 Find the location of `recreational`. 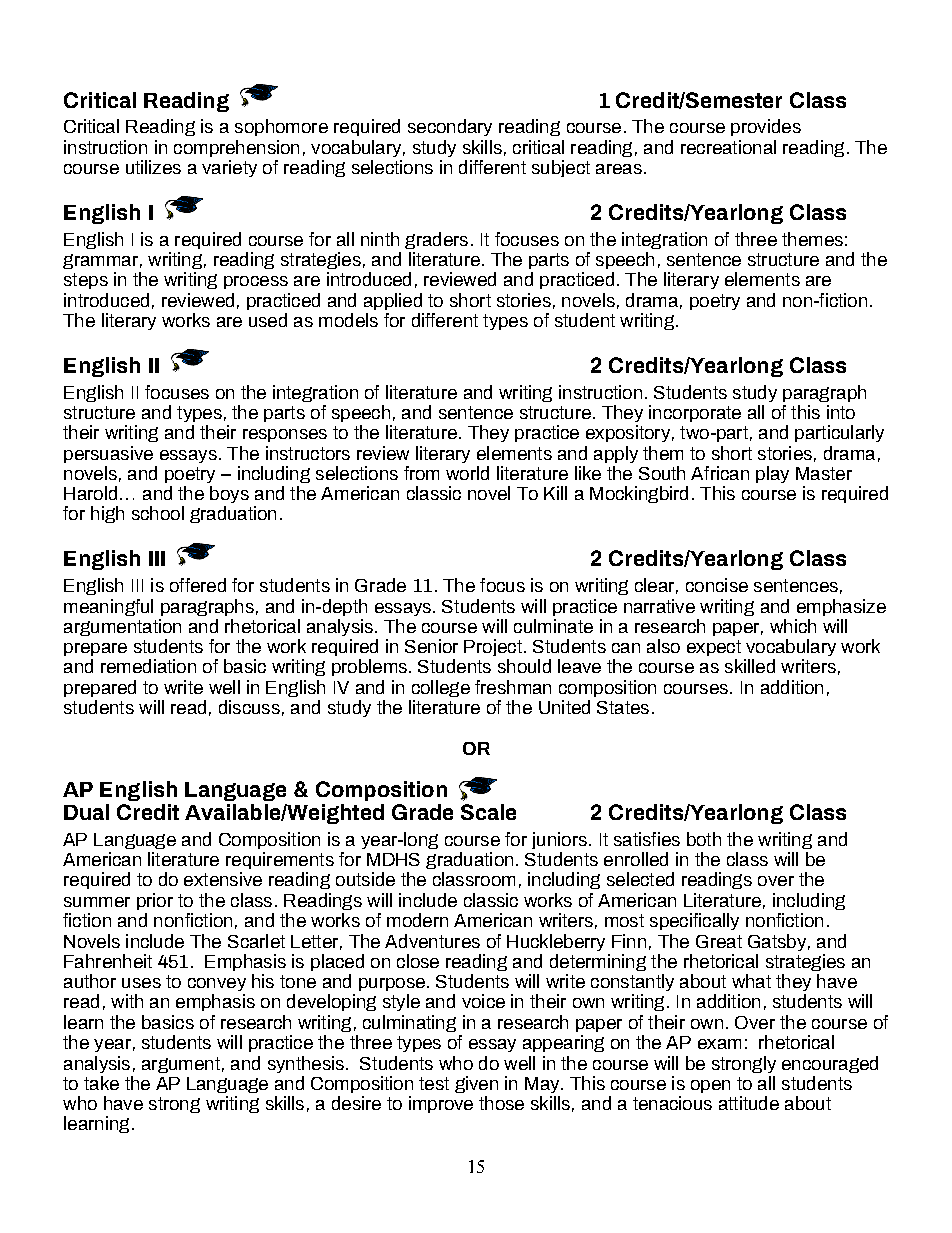

recreational is located at coordinates (728, 147).
